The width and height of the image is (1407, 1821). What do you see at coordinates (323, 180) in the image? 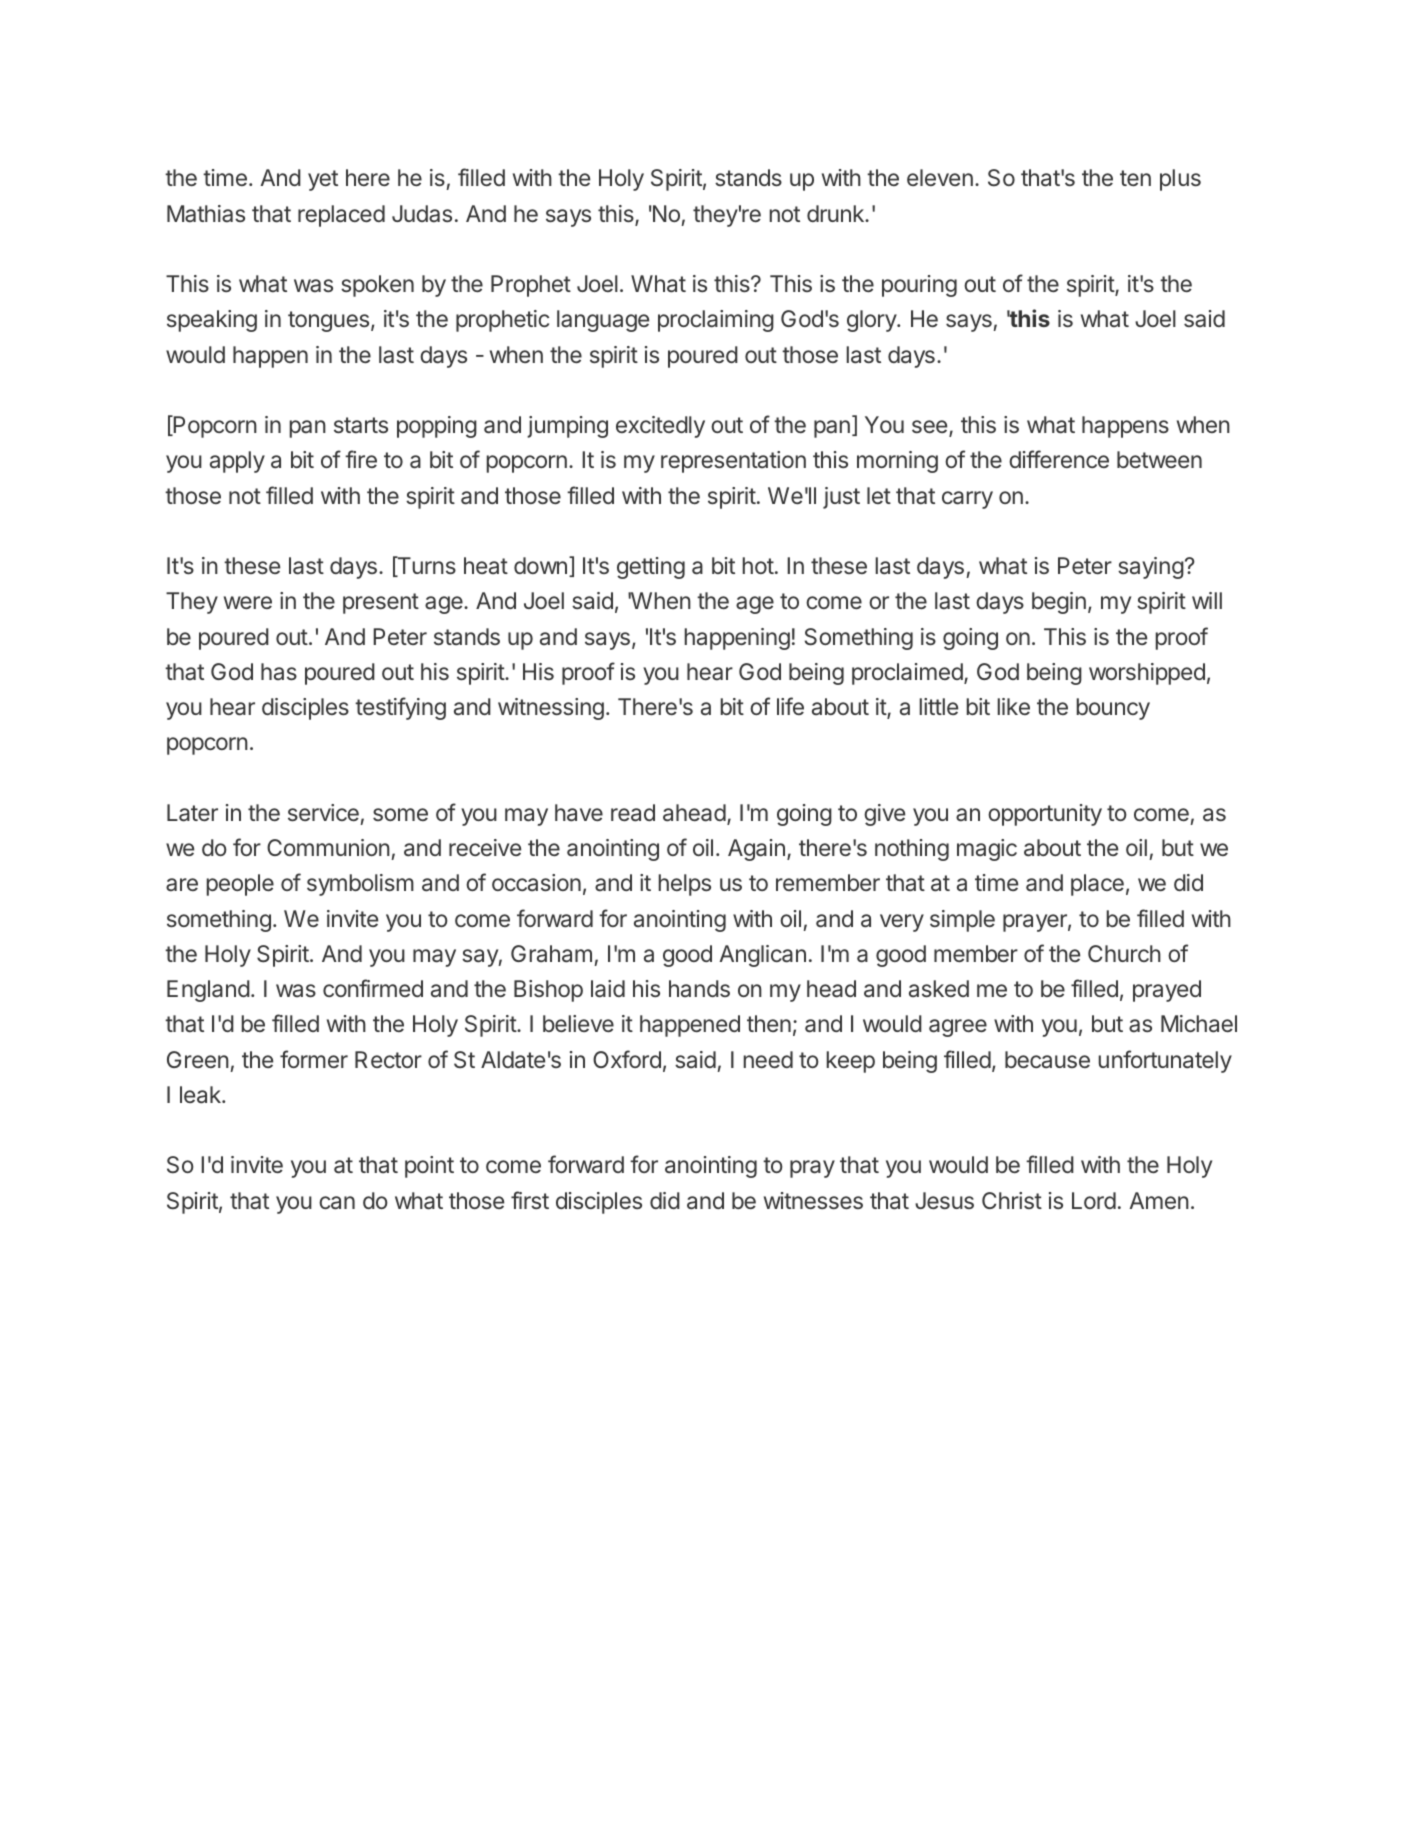
I see `yet` at bounding box center [323, 180].
